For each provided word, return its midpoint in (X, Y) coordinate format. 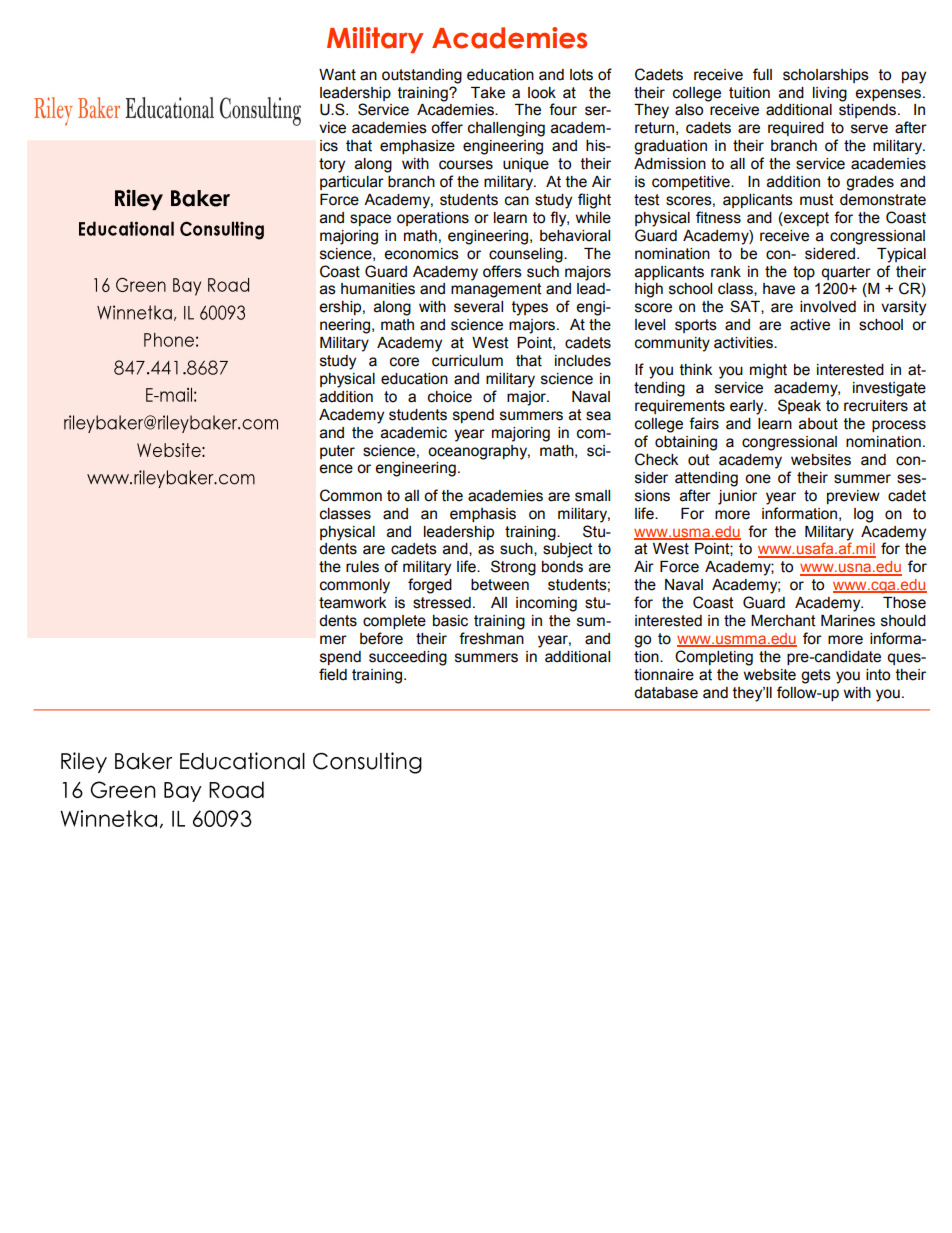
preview (853, 497)
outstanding (422, 76)
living (830, 94)
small (592, 496)
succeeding (408, 658)
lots (581, 75)
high (649, 290)
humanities (378, 289)
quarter (846, 273)
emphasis (483, 515)
